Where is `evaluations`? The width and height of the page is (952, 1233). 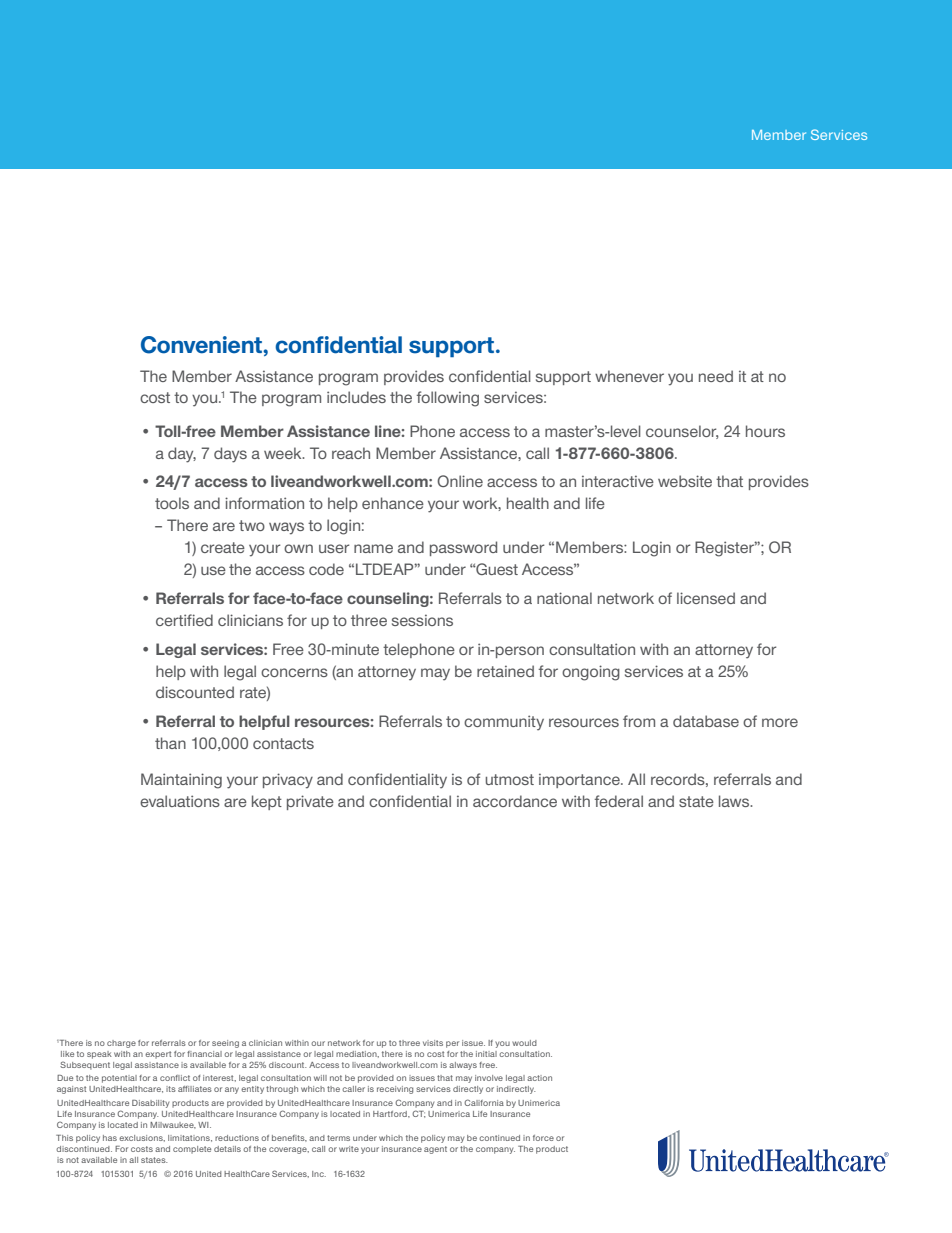 evaluations is located at coordinates (180, 801).
